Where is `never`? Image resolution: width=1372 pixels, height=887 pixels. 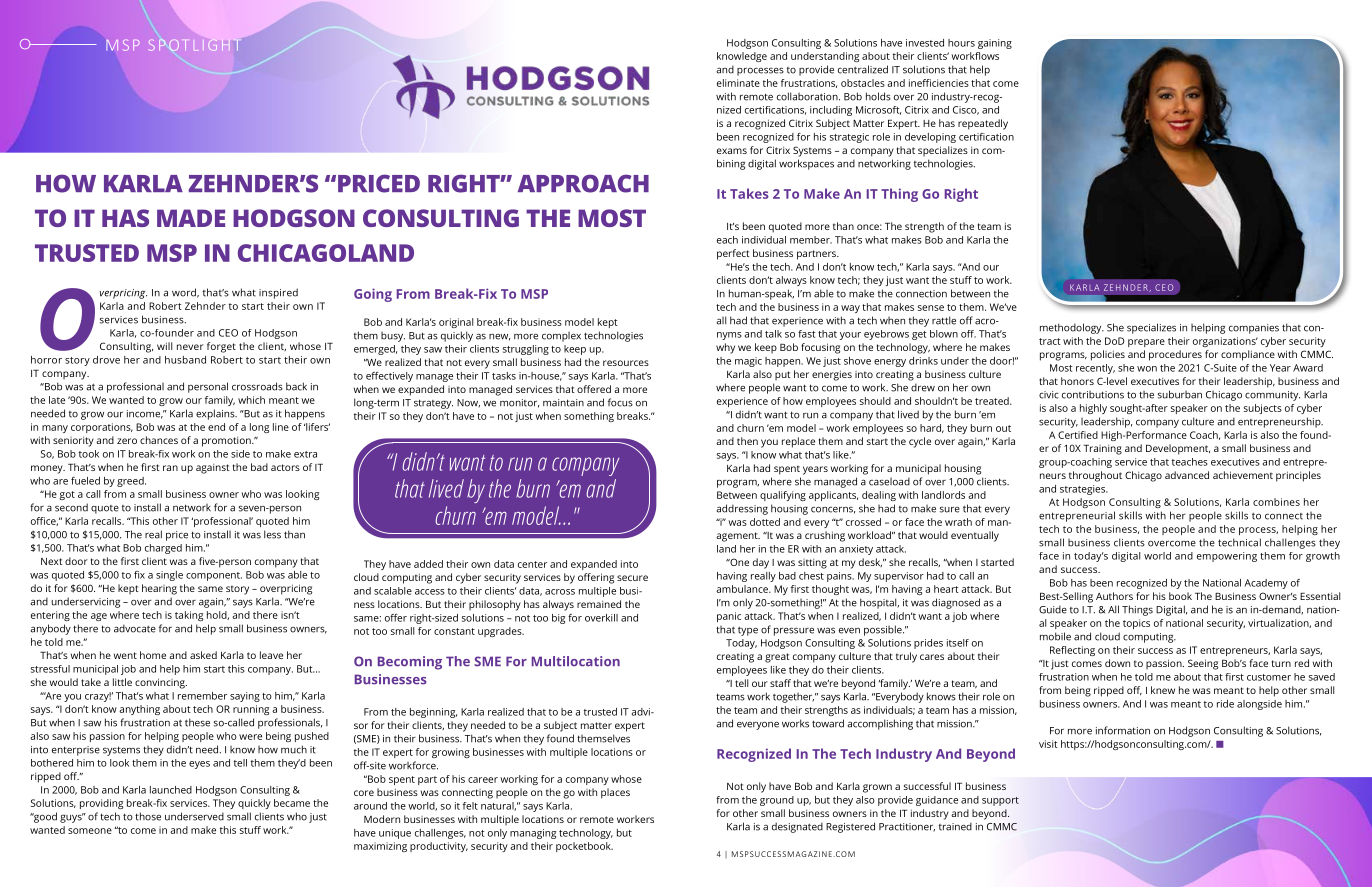 never is located at coordinates (190, 347).
